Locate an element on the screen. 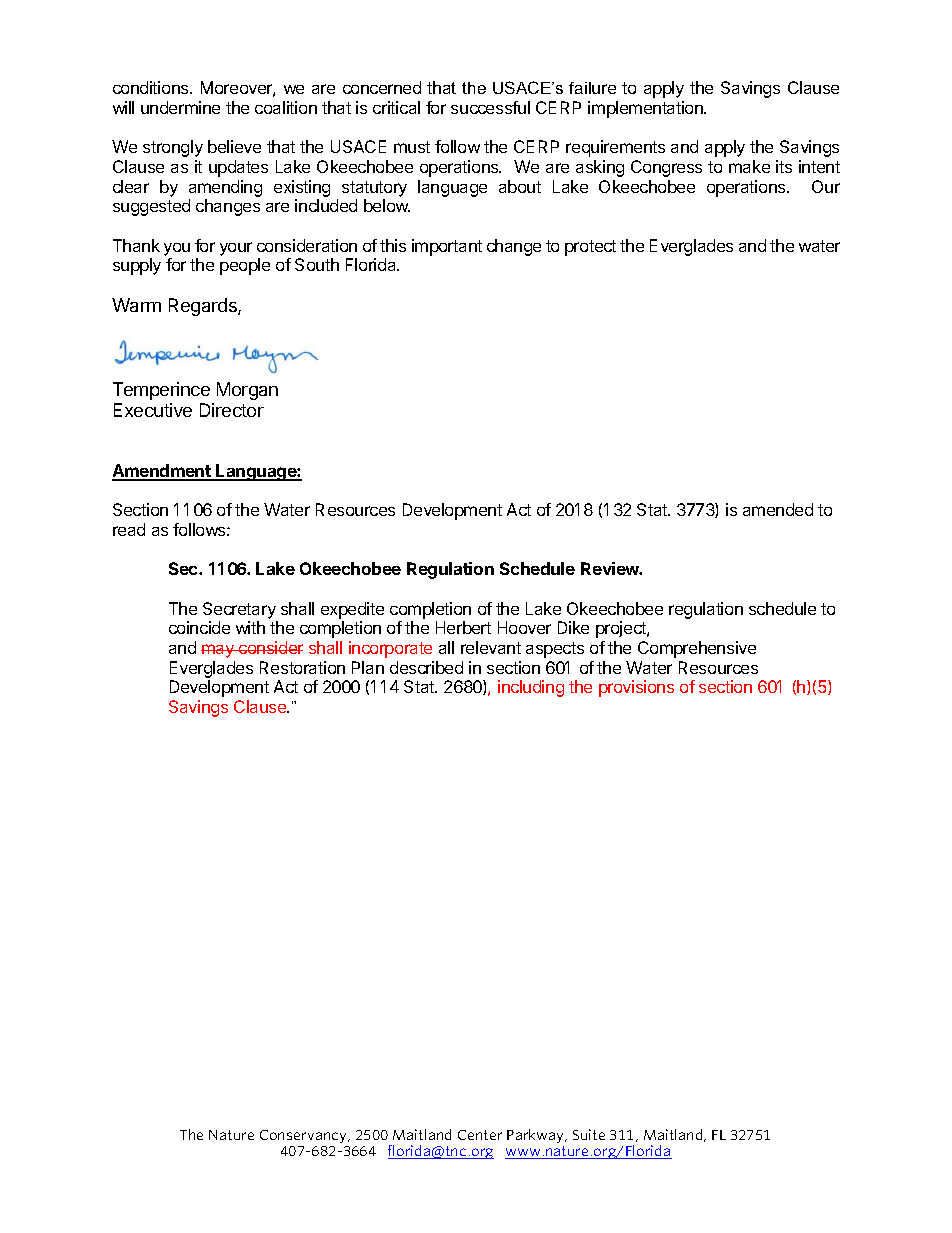 The image size is (952, 1233). Suite is located at coordinates (589, 1134).
